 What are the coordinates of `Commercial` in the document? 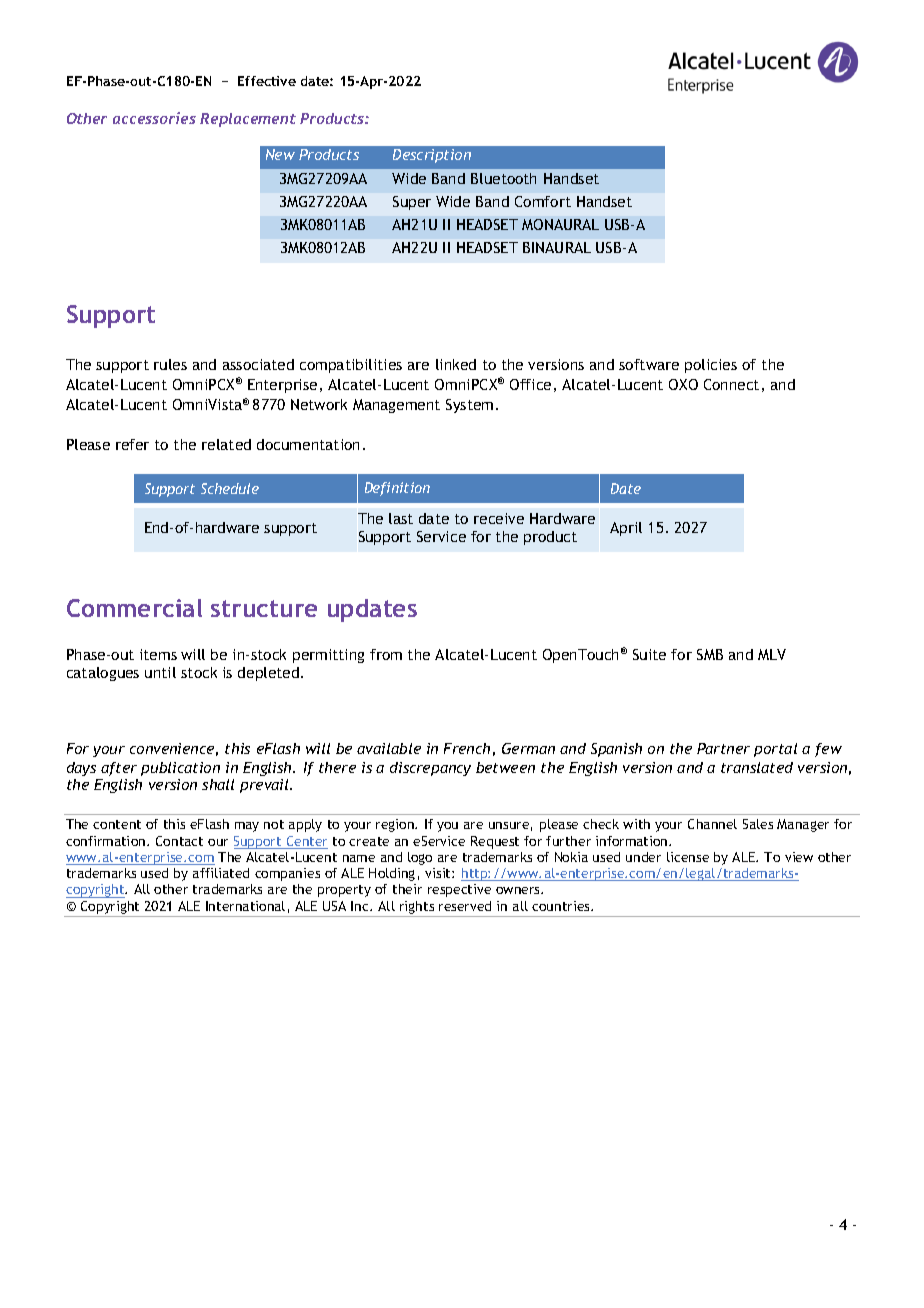 It's located at (134, 608).
